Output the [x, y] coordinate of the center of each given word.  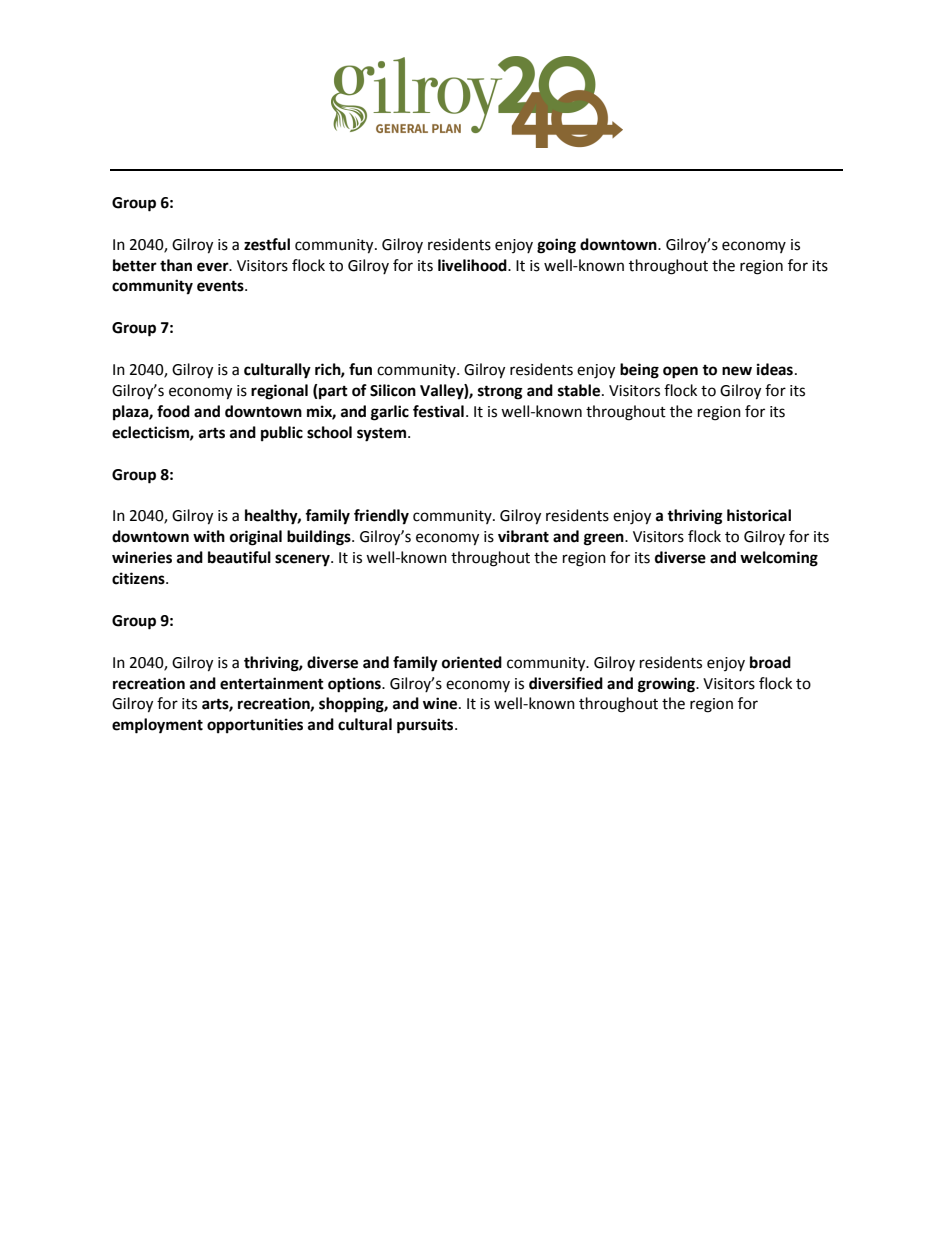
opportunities [255, 726]
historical [759, 515]
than [176, 265]
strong [500, 392]
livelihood [473, 265]
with [209, 536]
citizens [139, 578]
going [556, 246]
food [173, 411]
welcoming [779, 559]
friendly [381, 517]
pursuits [426, 726]
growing [667, 685]
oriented [472, 662]
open [680, 372]
